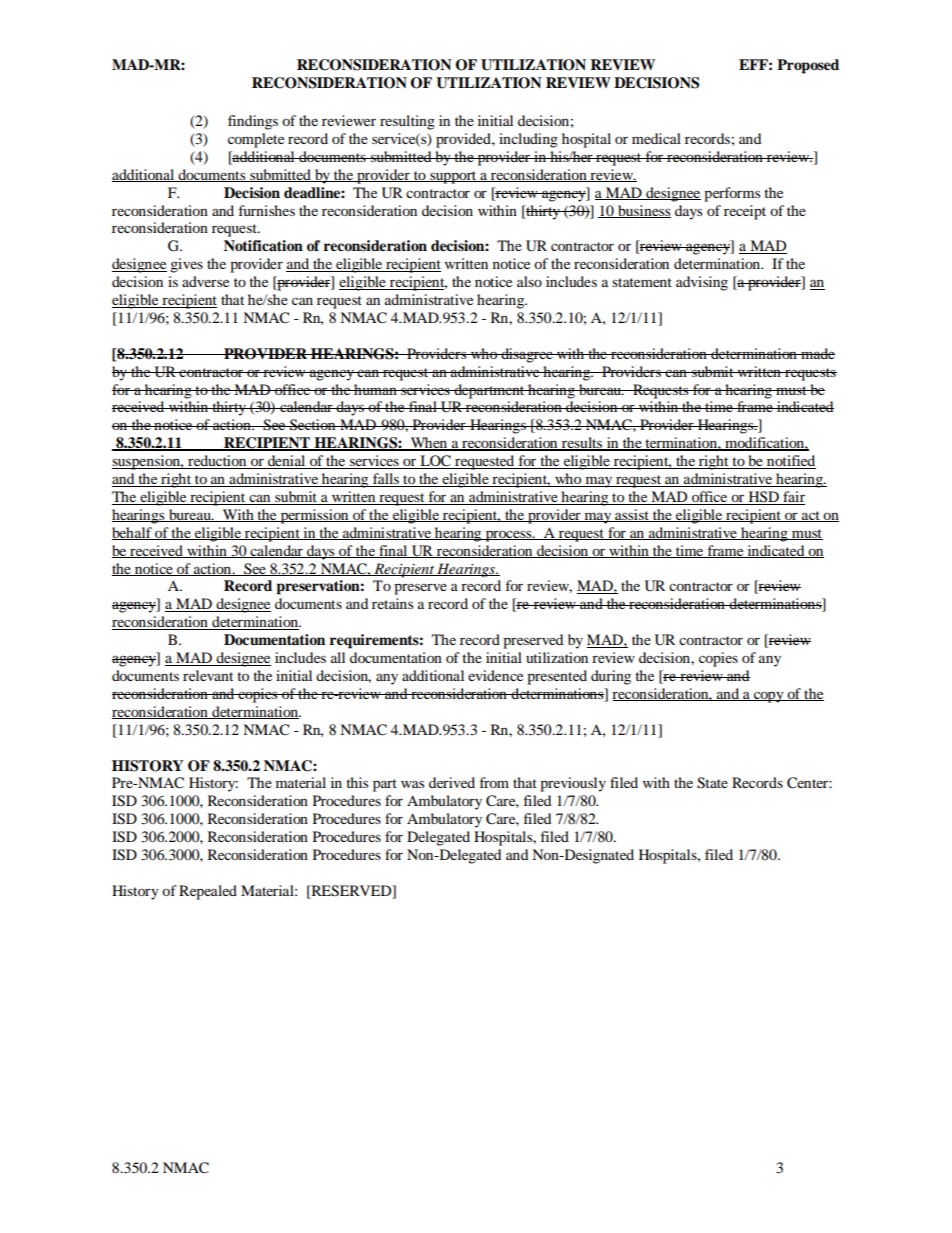  Describe the element at coordinates (794, 496) in the screenshot. I see `fair` at that location.
